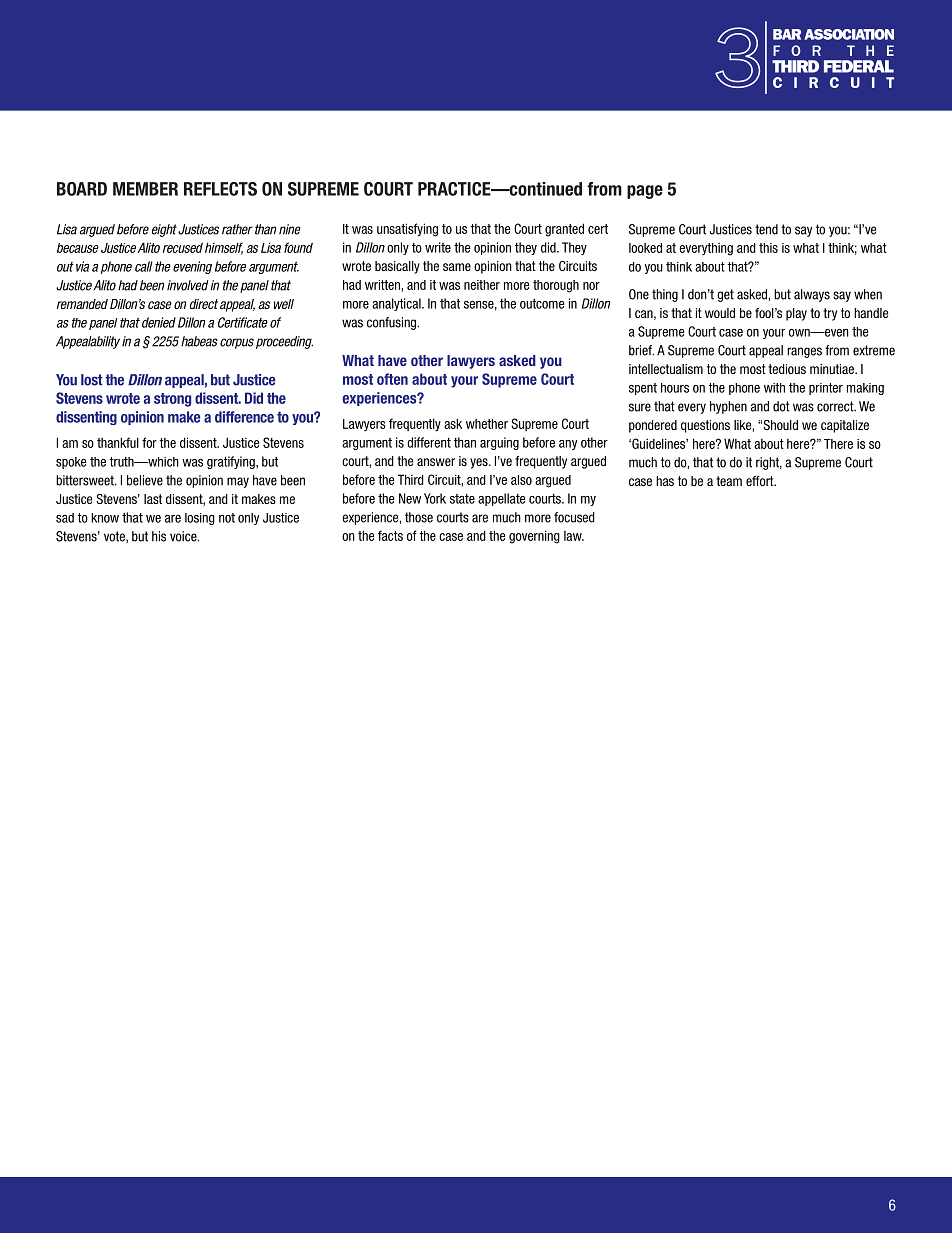  Describe the element at coordinates (71, 463) in the page. I see `spoke` at that location.
